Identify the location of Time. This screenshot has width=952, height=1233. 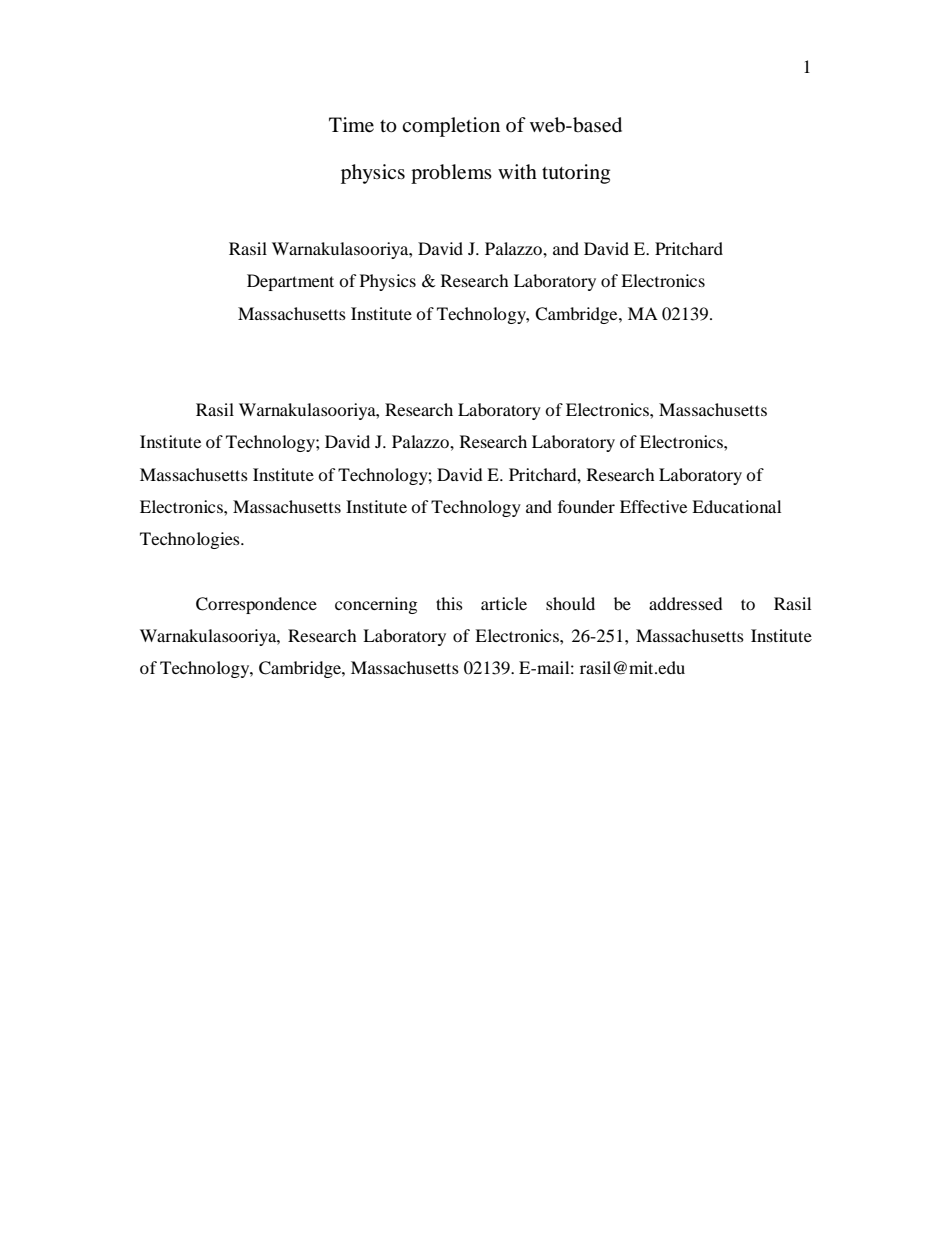
(351, 125).
